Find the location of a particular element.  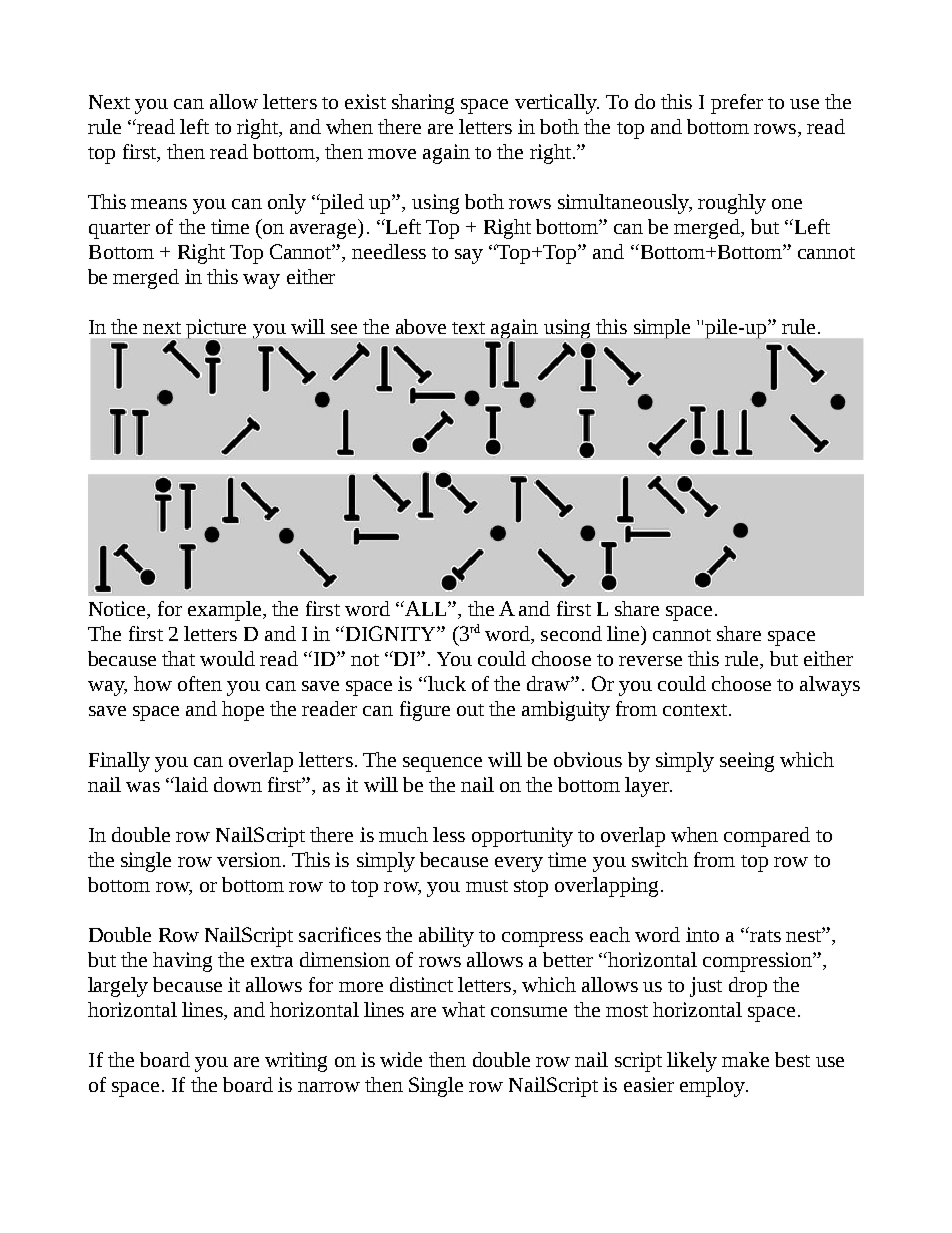

sharing is located at coordinates (423, 104).
